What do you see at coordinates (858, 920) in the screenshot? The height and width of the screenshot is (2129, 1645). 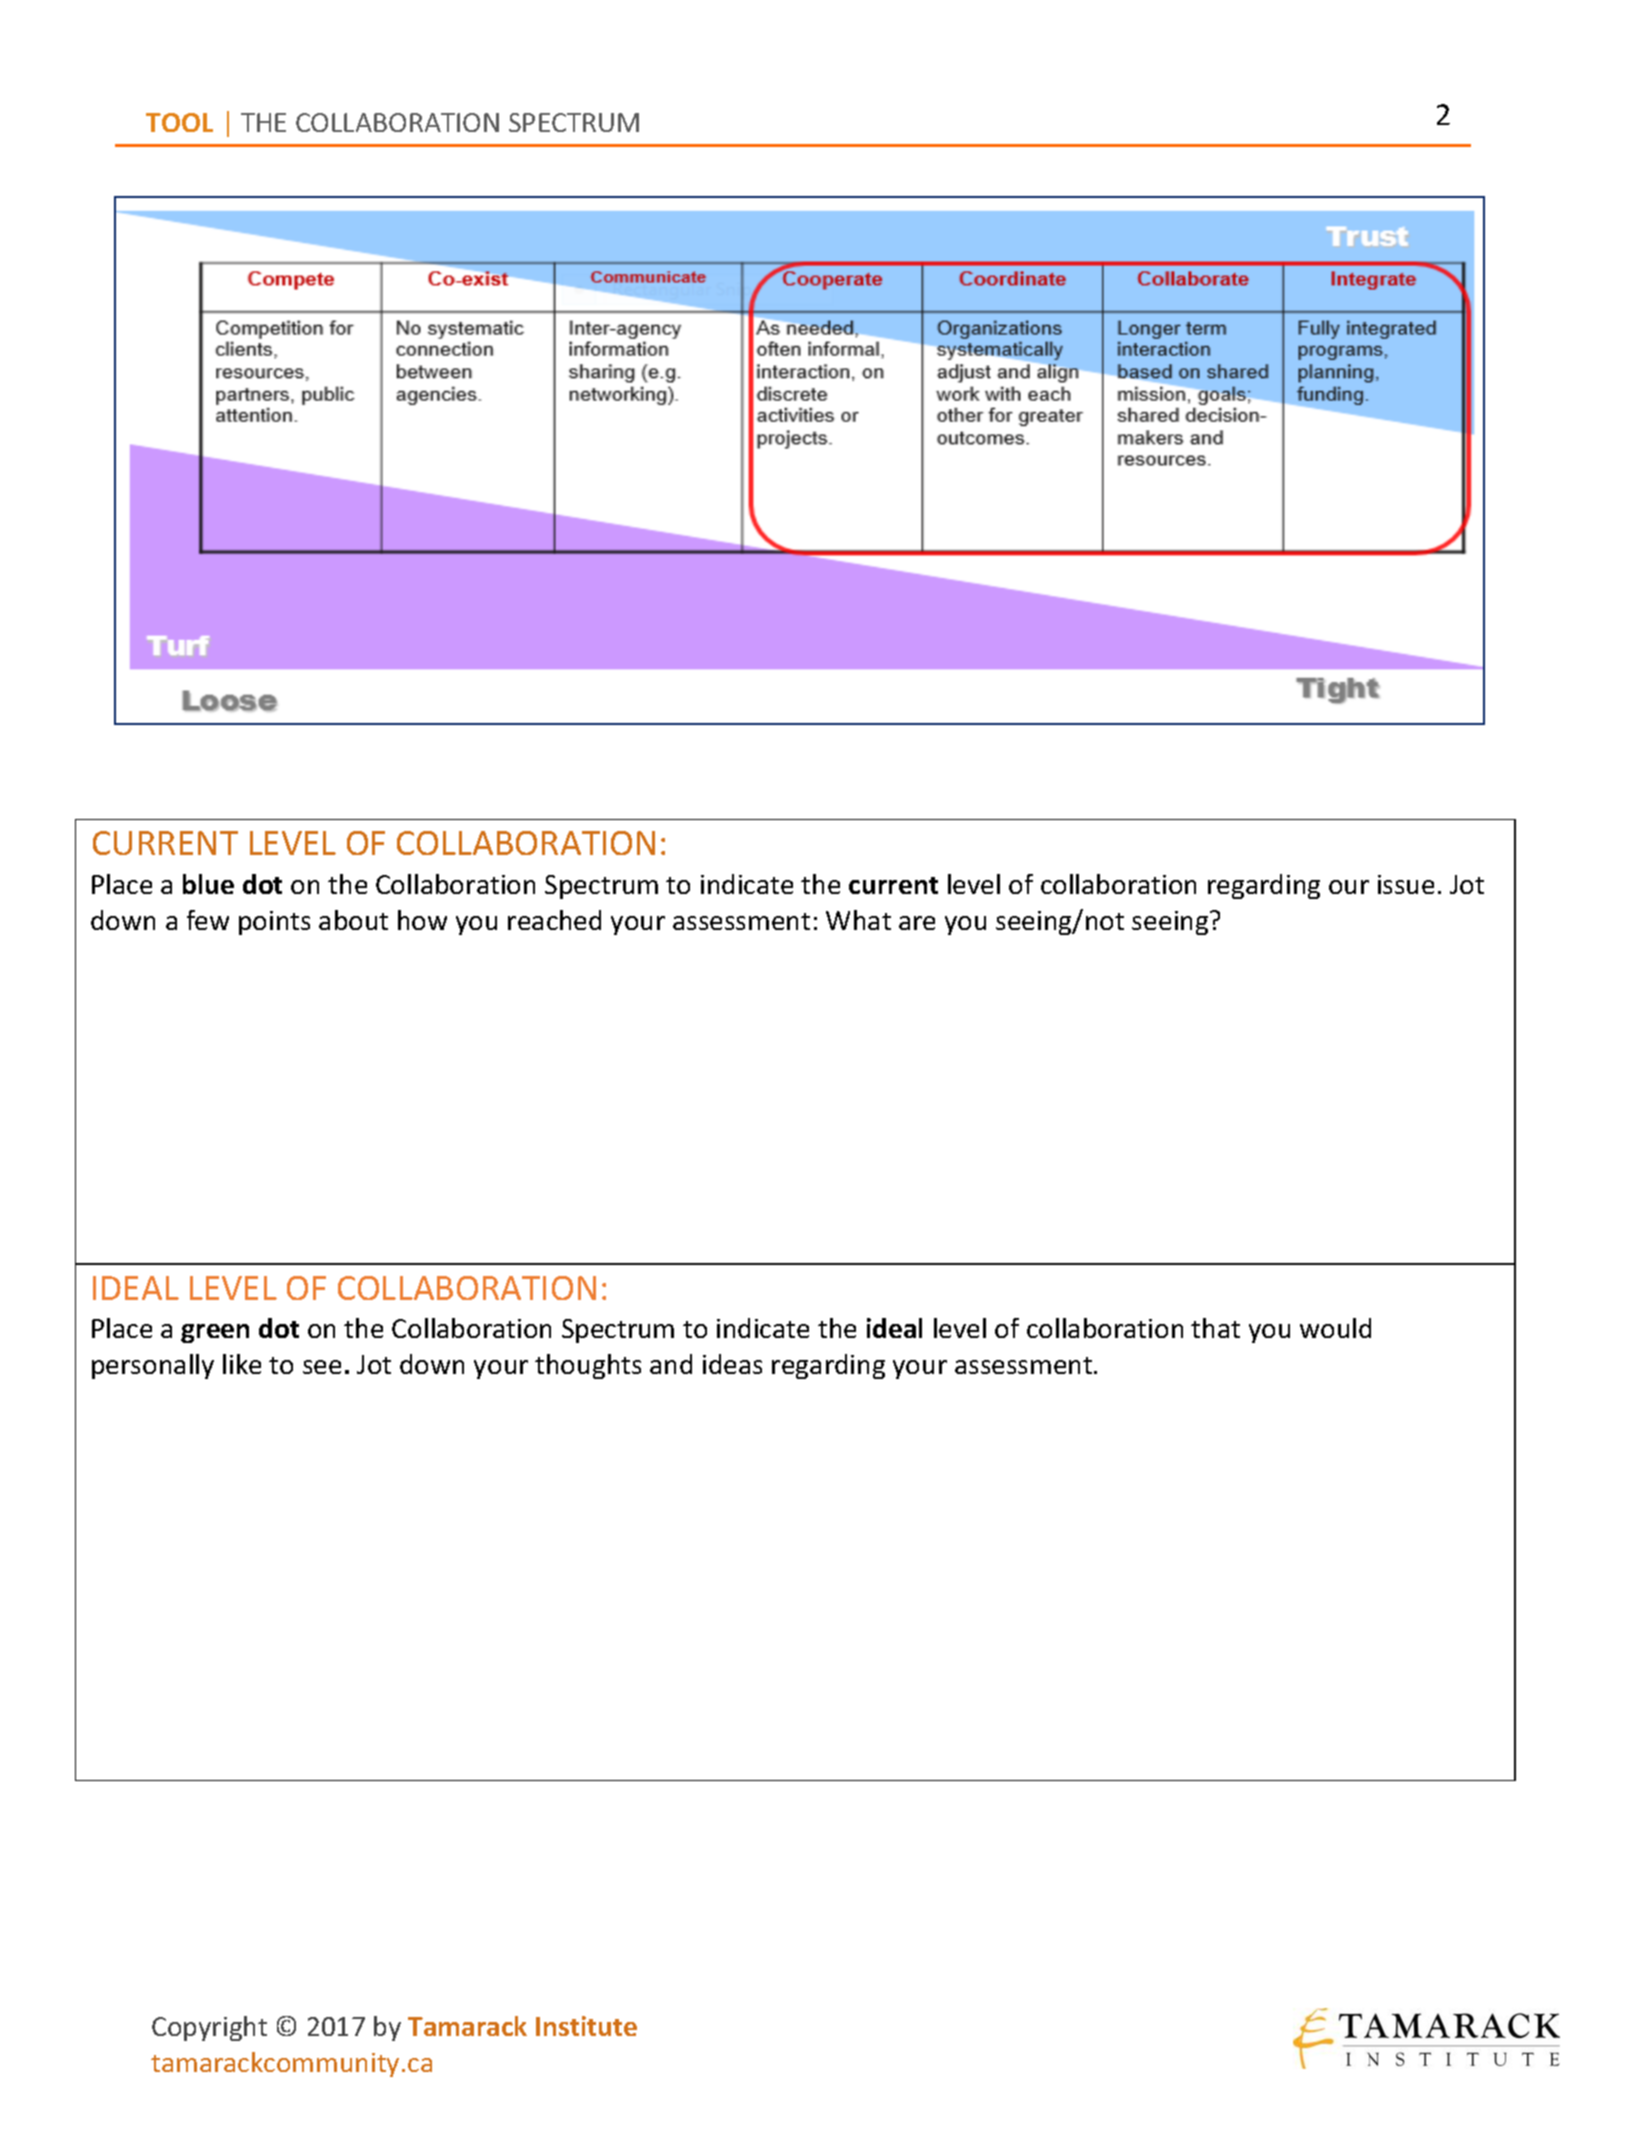 I see `What` at bounding box center [858, 920].
